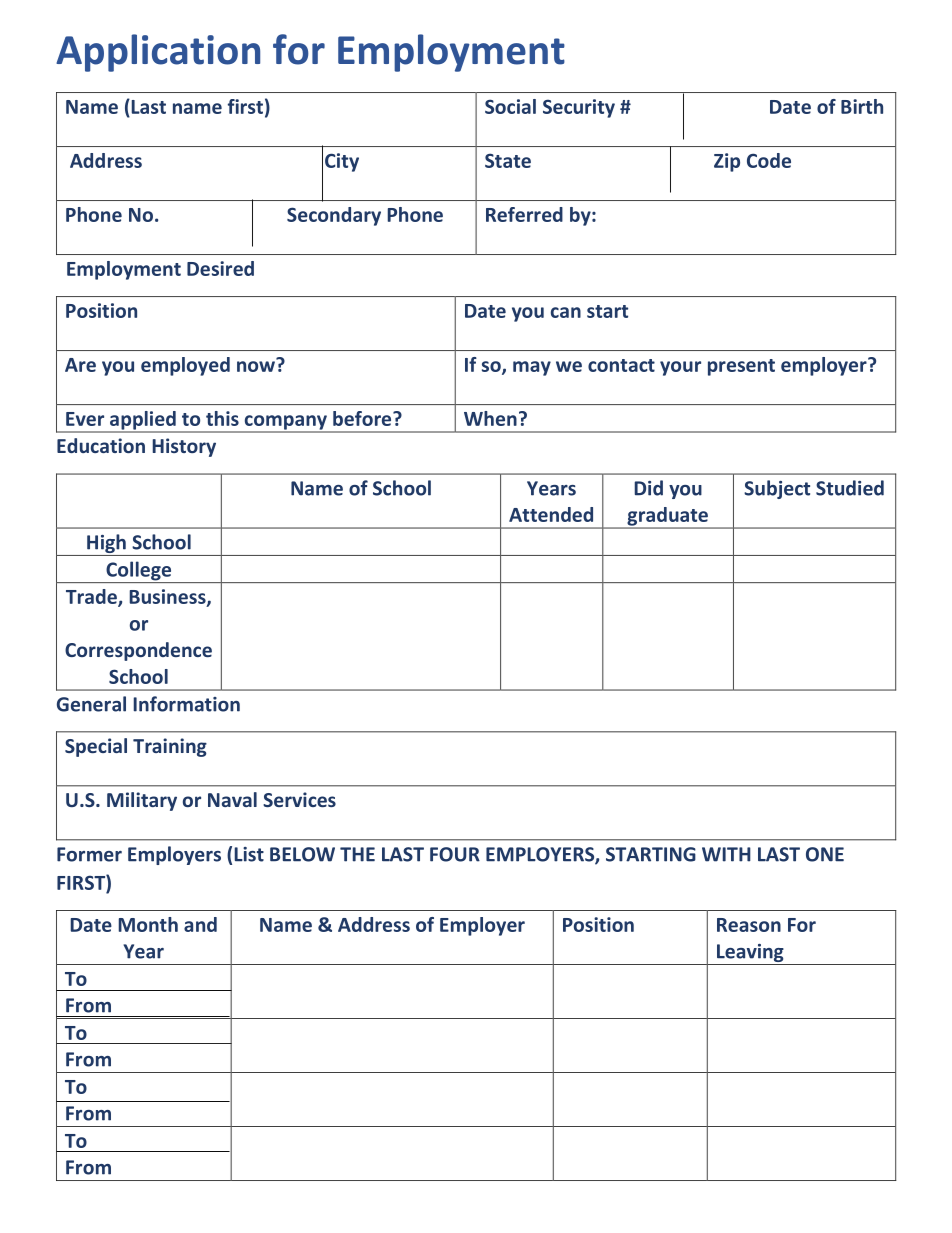 This page has height=1233, width=952. What do you see at coordinates (532, 368) in the page?
I see `may` at bounding box center [532, 368].
